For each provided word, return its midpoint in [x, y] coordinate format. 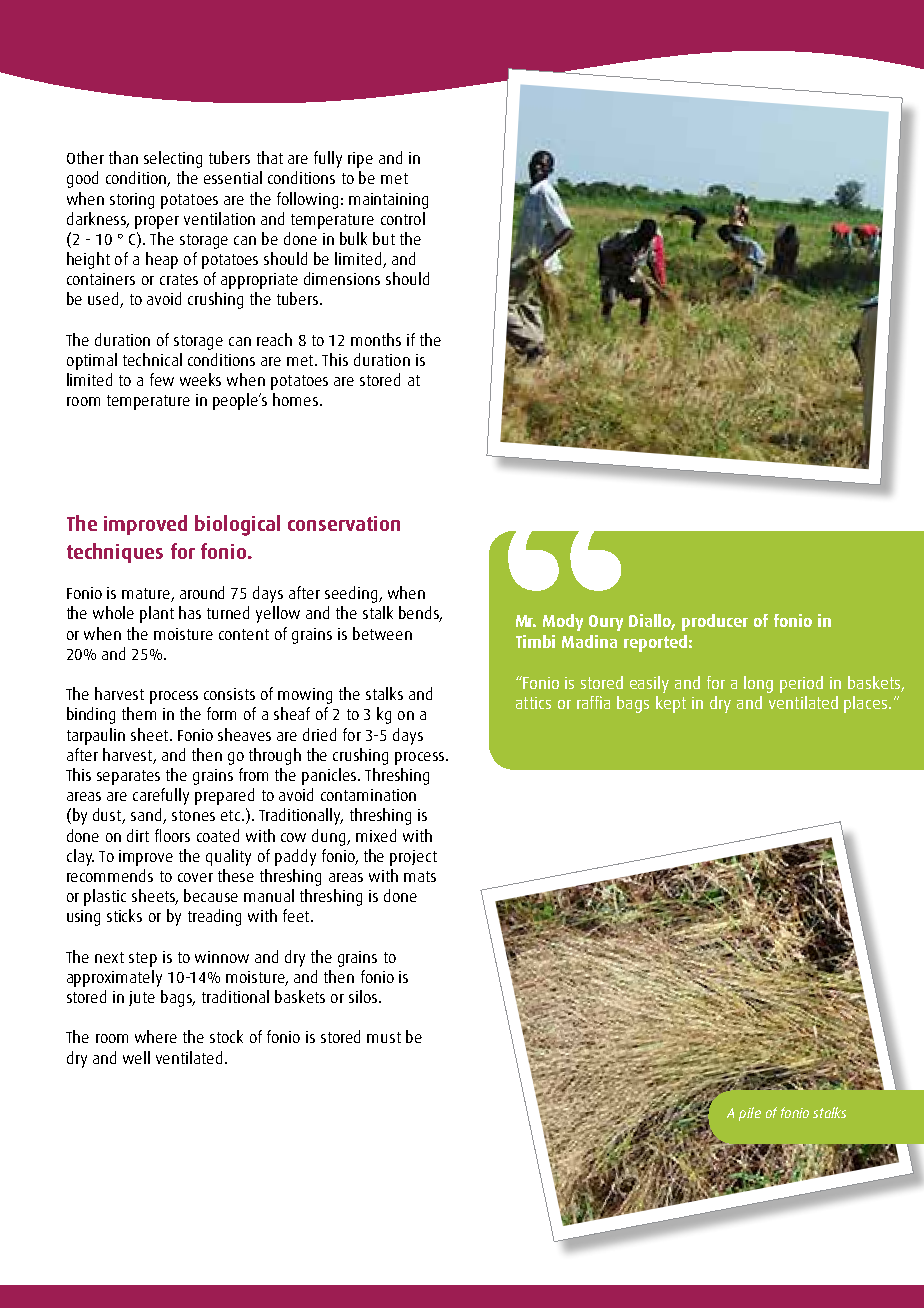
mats [420, 876]
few [162, 379]
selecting [173, 159]
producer [715, 622]
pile [750, 1114]
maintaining [388, 201]
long [758, 684]
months [376, 339]
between [382, 633]
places [867, 704]
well [136, 1057]
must [384, 1037]
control [403, 218]
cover [195, 877]
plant [157, 614]
